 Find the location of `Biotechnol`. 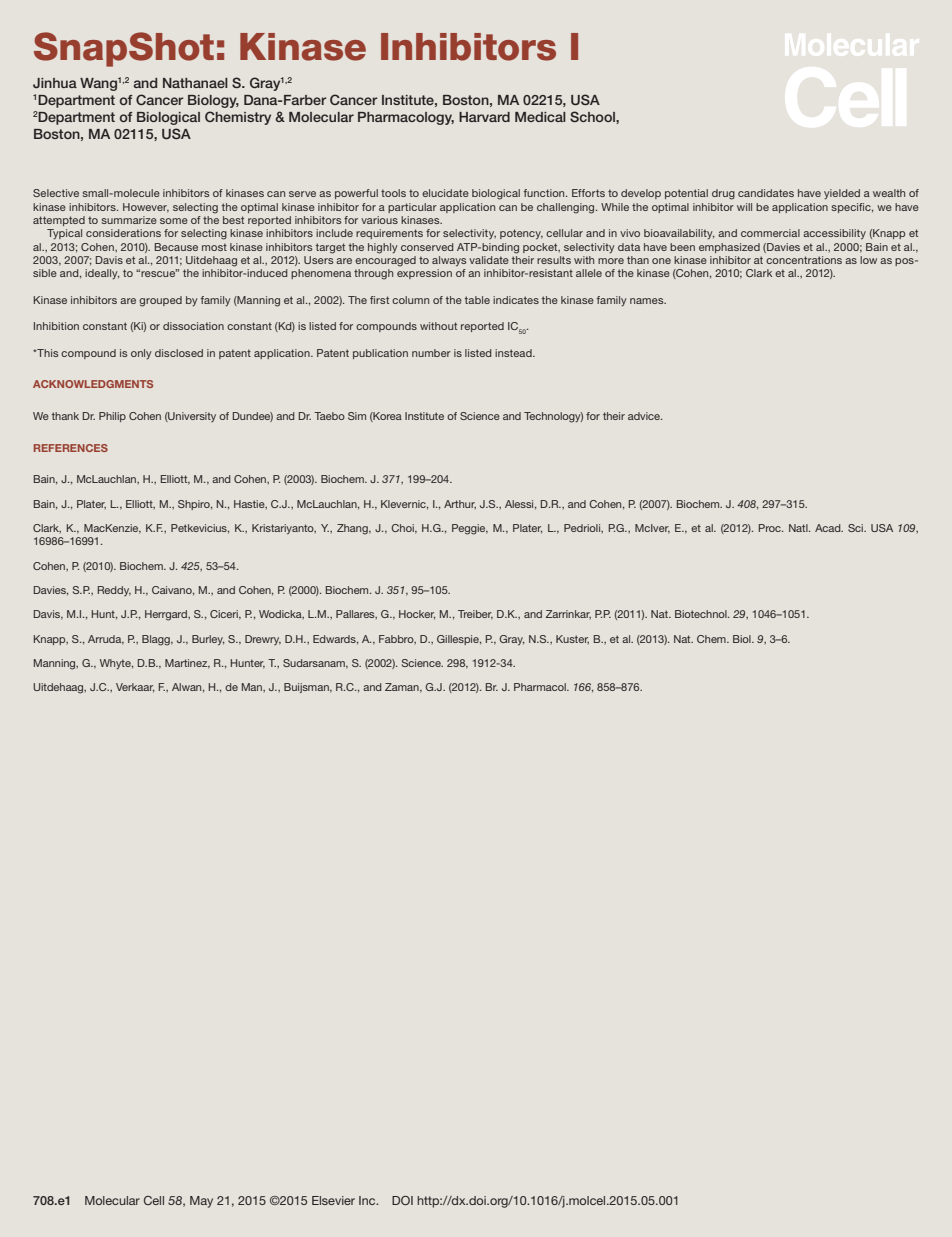

Biotechnol is located at coordinates (702, 614).
